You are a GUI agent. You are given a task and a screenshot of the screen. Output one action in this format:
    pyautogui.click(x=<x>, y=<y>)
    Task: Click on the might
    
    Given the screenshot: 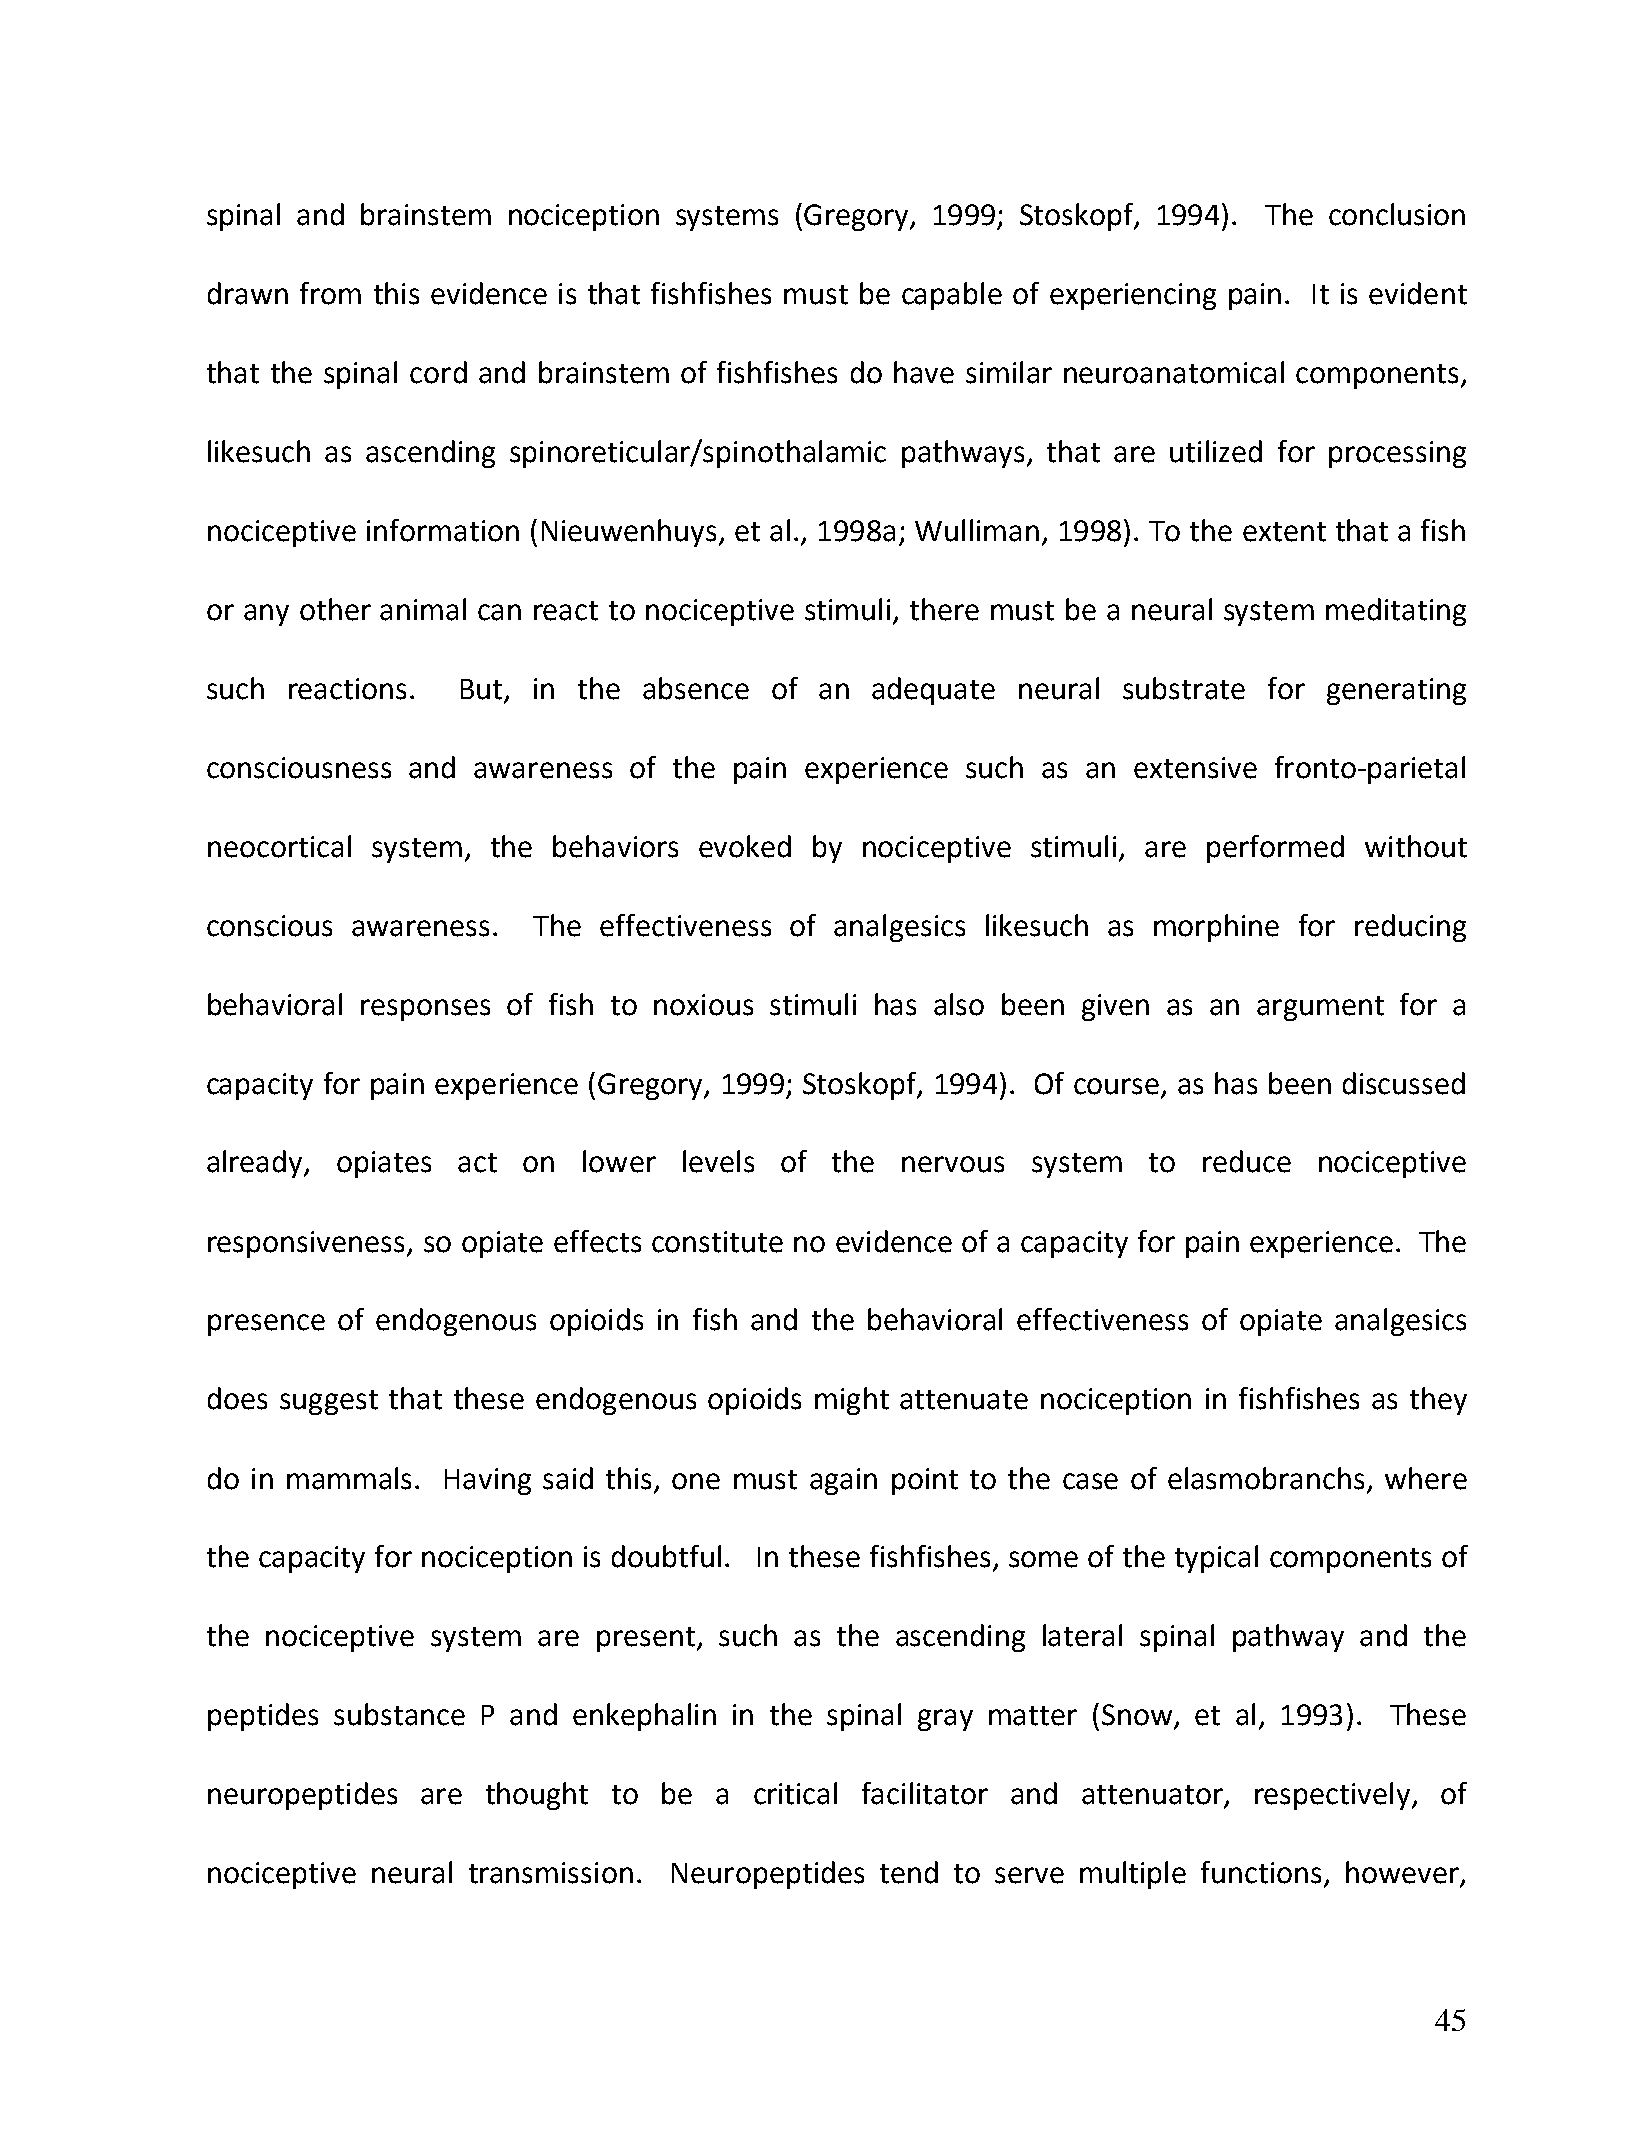 What is the action you would take?
    pyautogui.click(x=852, y=1401)
